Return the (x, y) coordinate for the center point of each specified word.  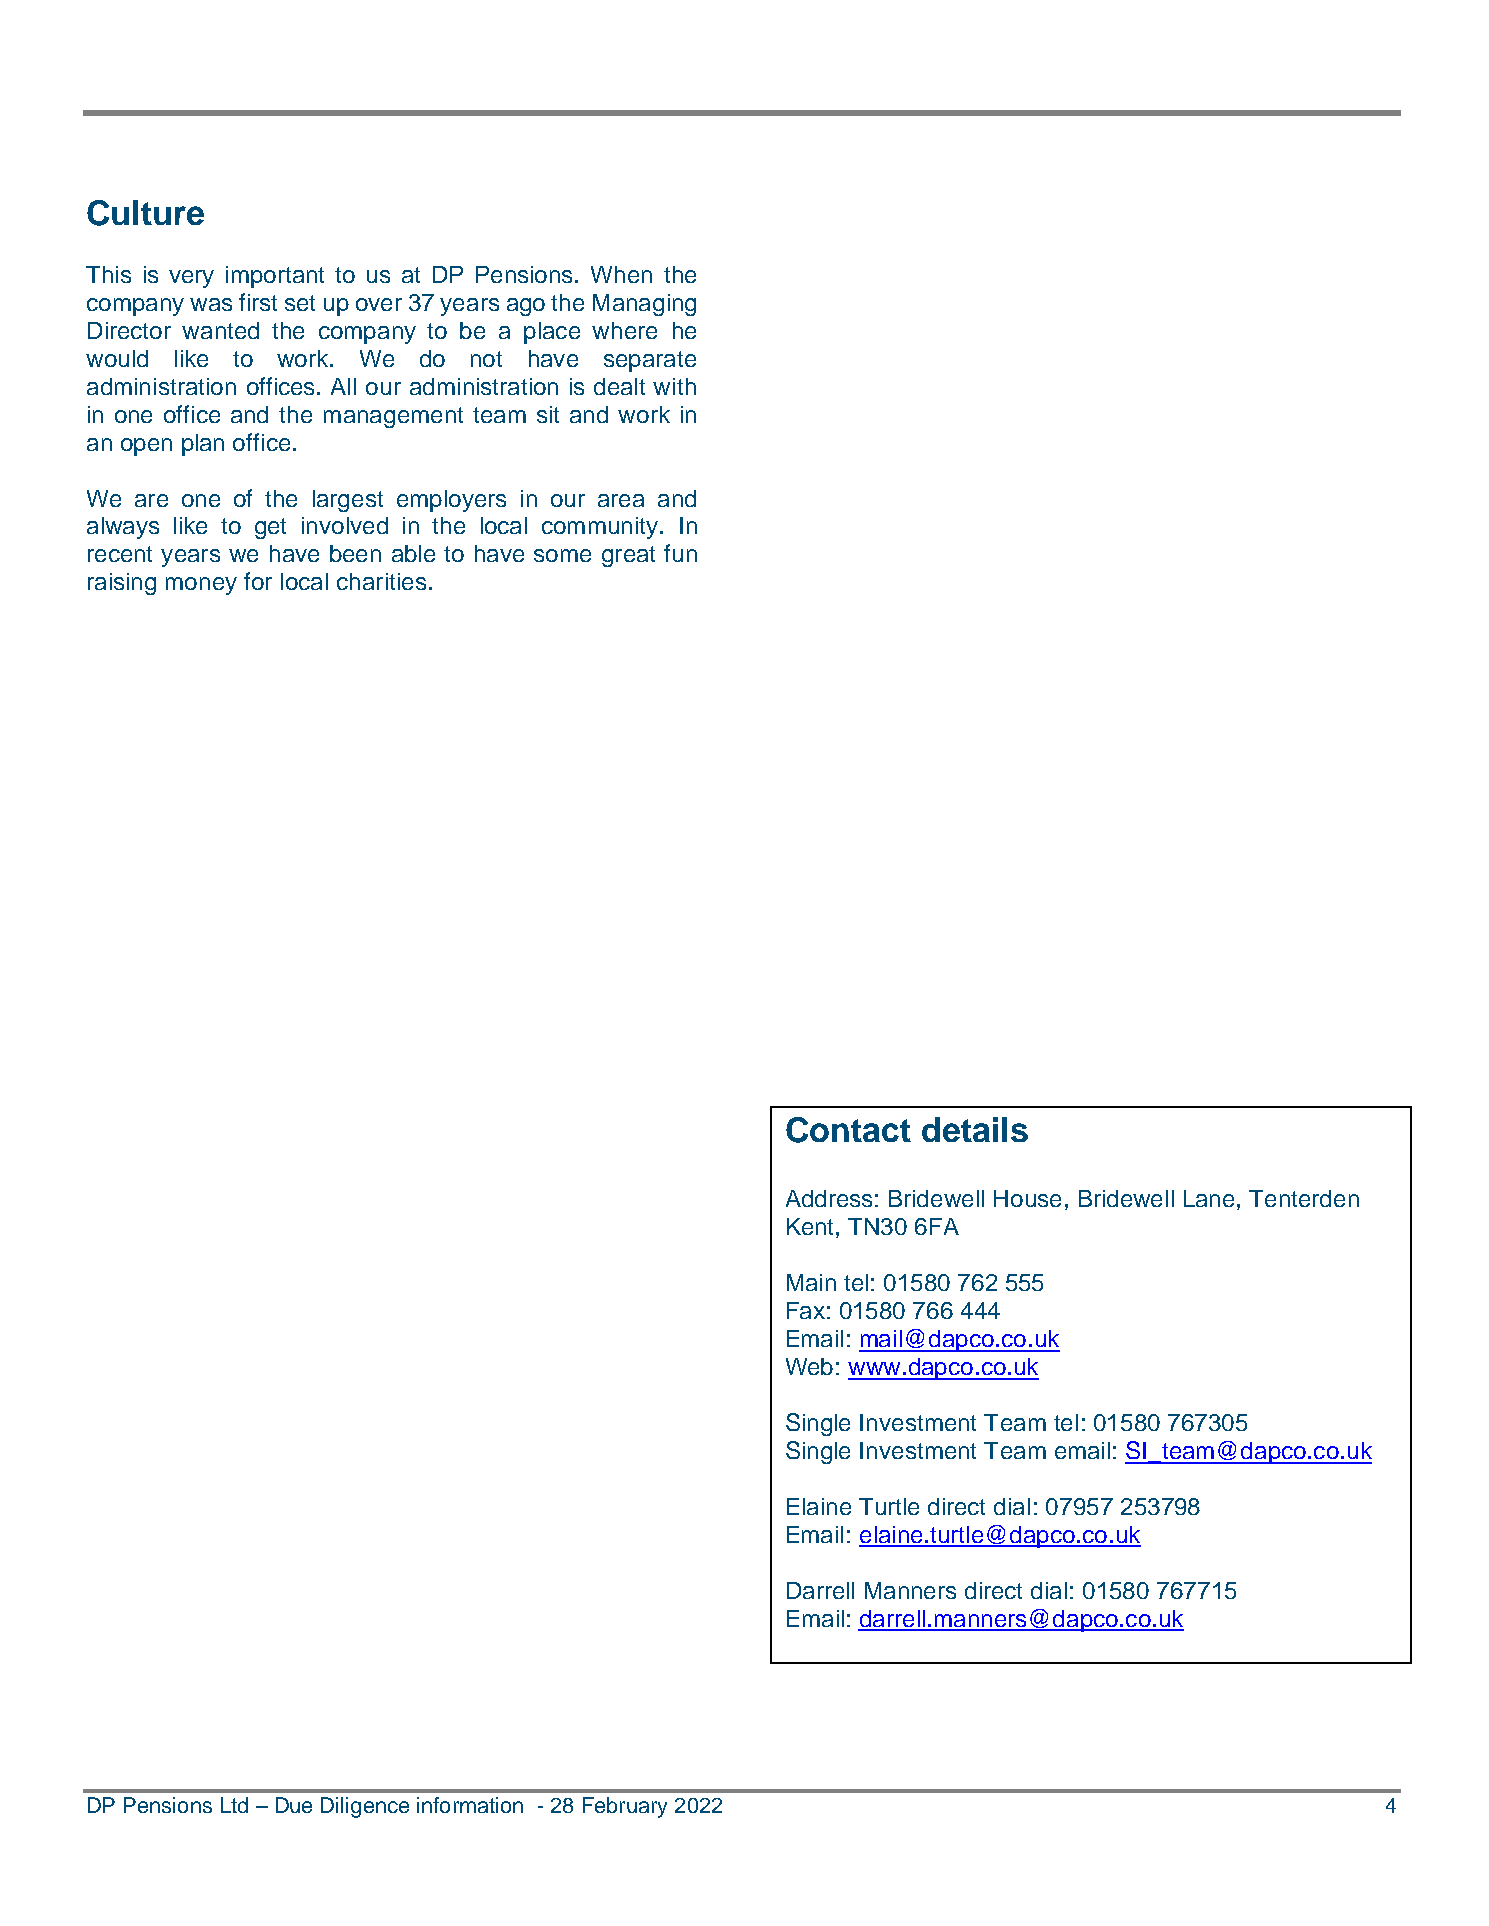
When (621, 274)
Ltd (234, 1805)
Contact (848, 1130)
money (201, 586)
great (628, 556)
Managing (644, 305)
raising (122, 584)
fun (680, 553)
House (1027, 1198)
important (275, 277)
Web (809, 1366)
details (975, 1129)
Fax (806, 1310)
